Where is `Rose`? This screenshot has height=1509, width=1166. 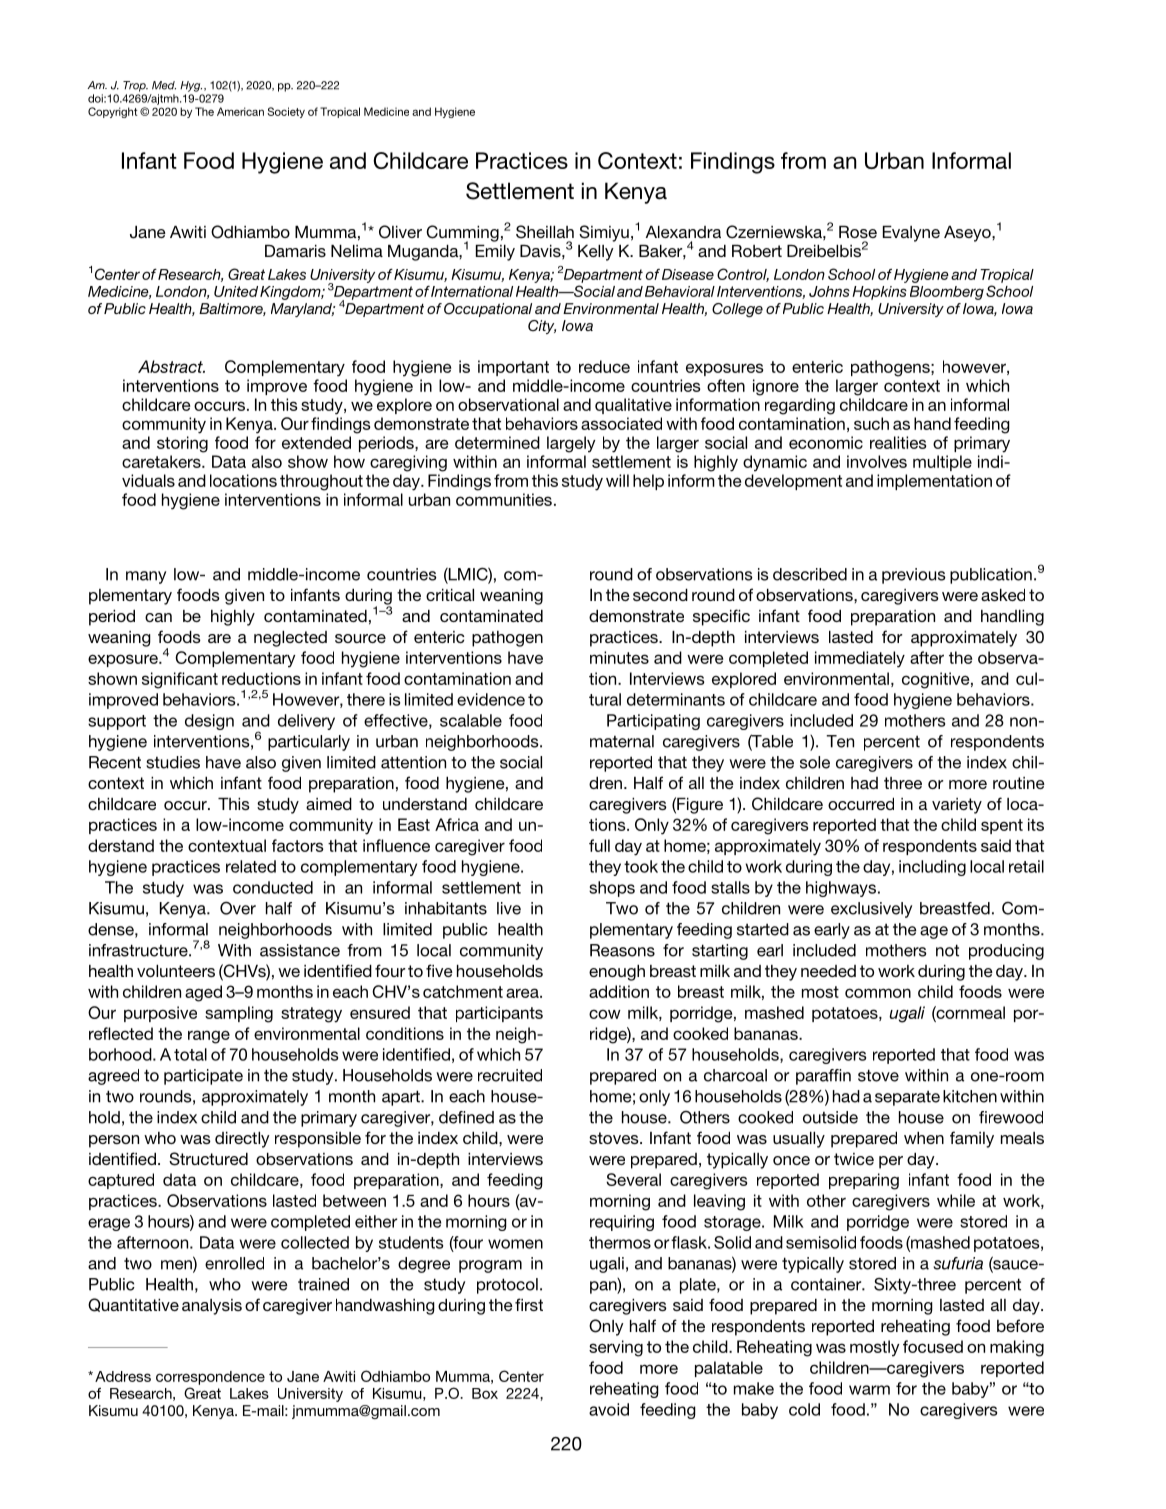 Rose is located at coordinates (858, 232).
